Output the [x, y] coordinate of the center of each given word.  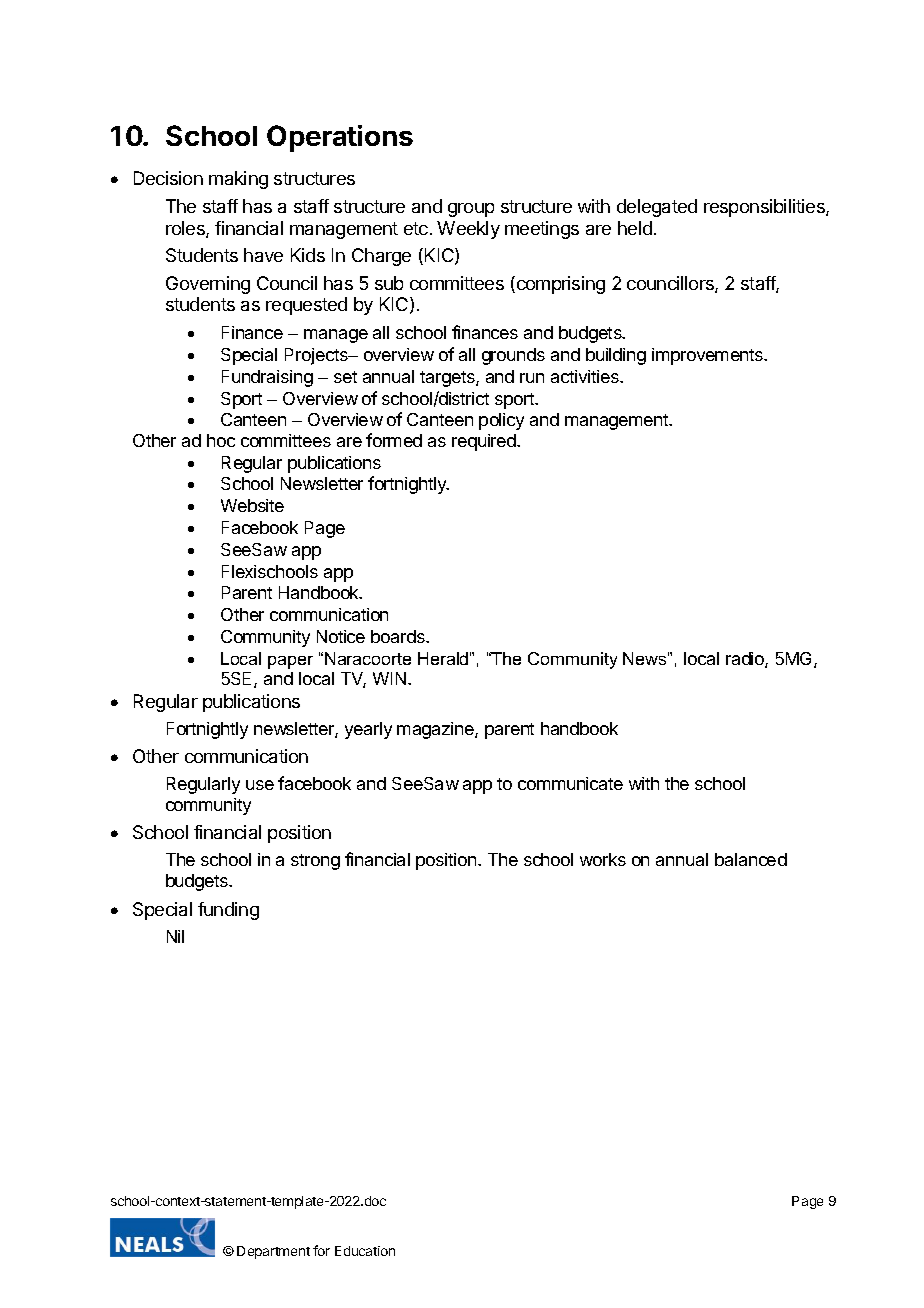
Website [252, 505]
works [603, 859]
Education [365, 1251]
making [238, 180]
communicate [570, 783]
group [471, 210]
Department [273, 1252]
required [485, 442]
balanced [751, 859]
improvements [709, 356]
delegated [657, 208]
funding [228, 911]
